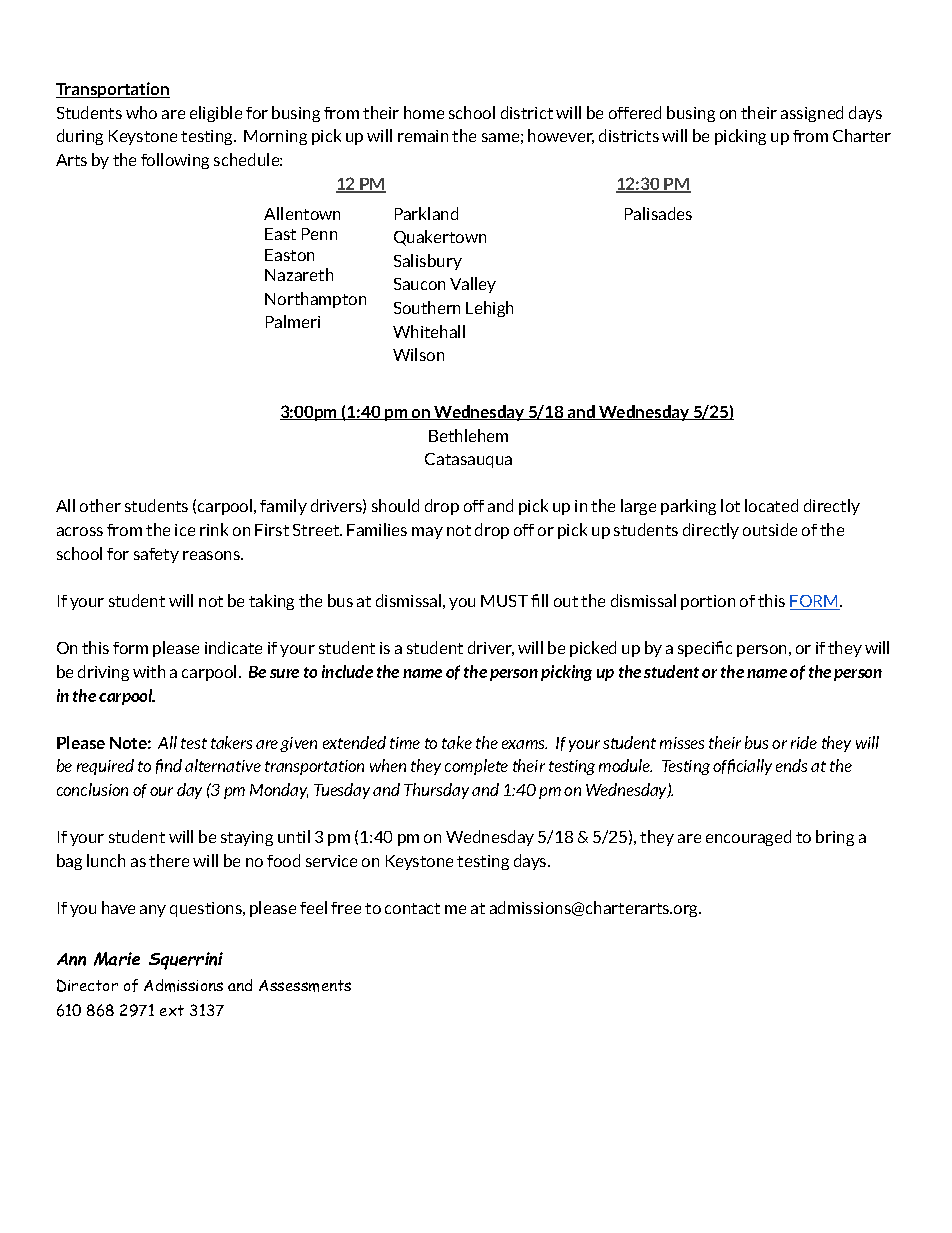 The image size is (952, 1233). I want to click on include, so click(347, 671).
